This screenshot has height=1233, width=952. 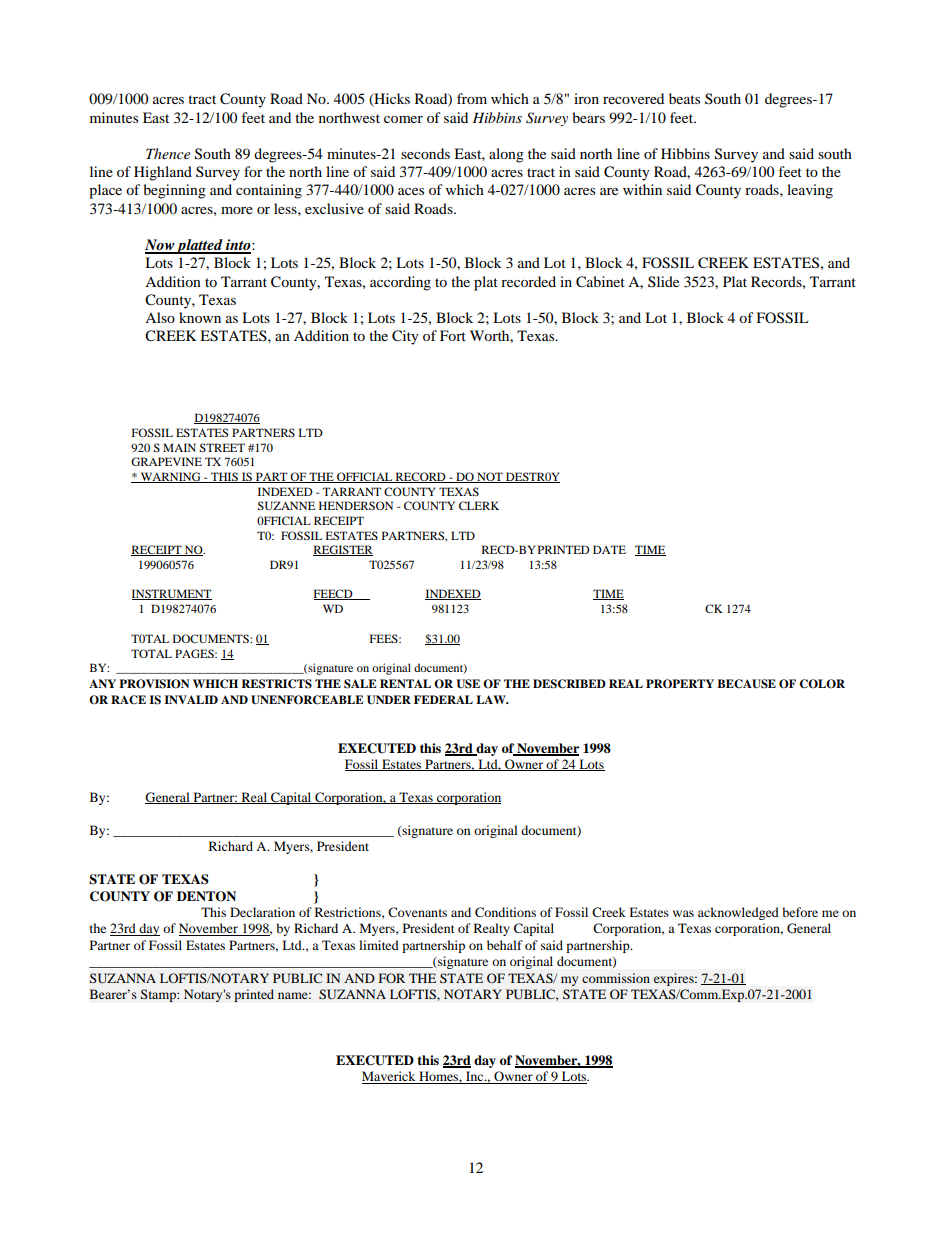 What do you see at coordinates (443, 699) in the screenshot?
I see `FEDERAL` at bounding box center [443, 699].
